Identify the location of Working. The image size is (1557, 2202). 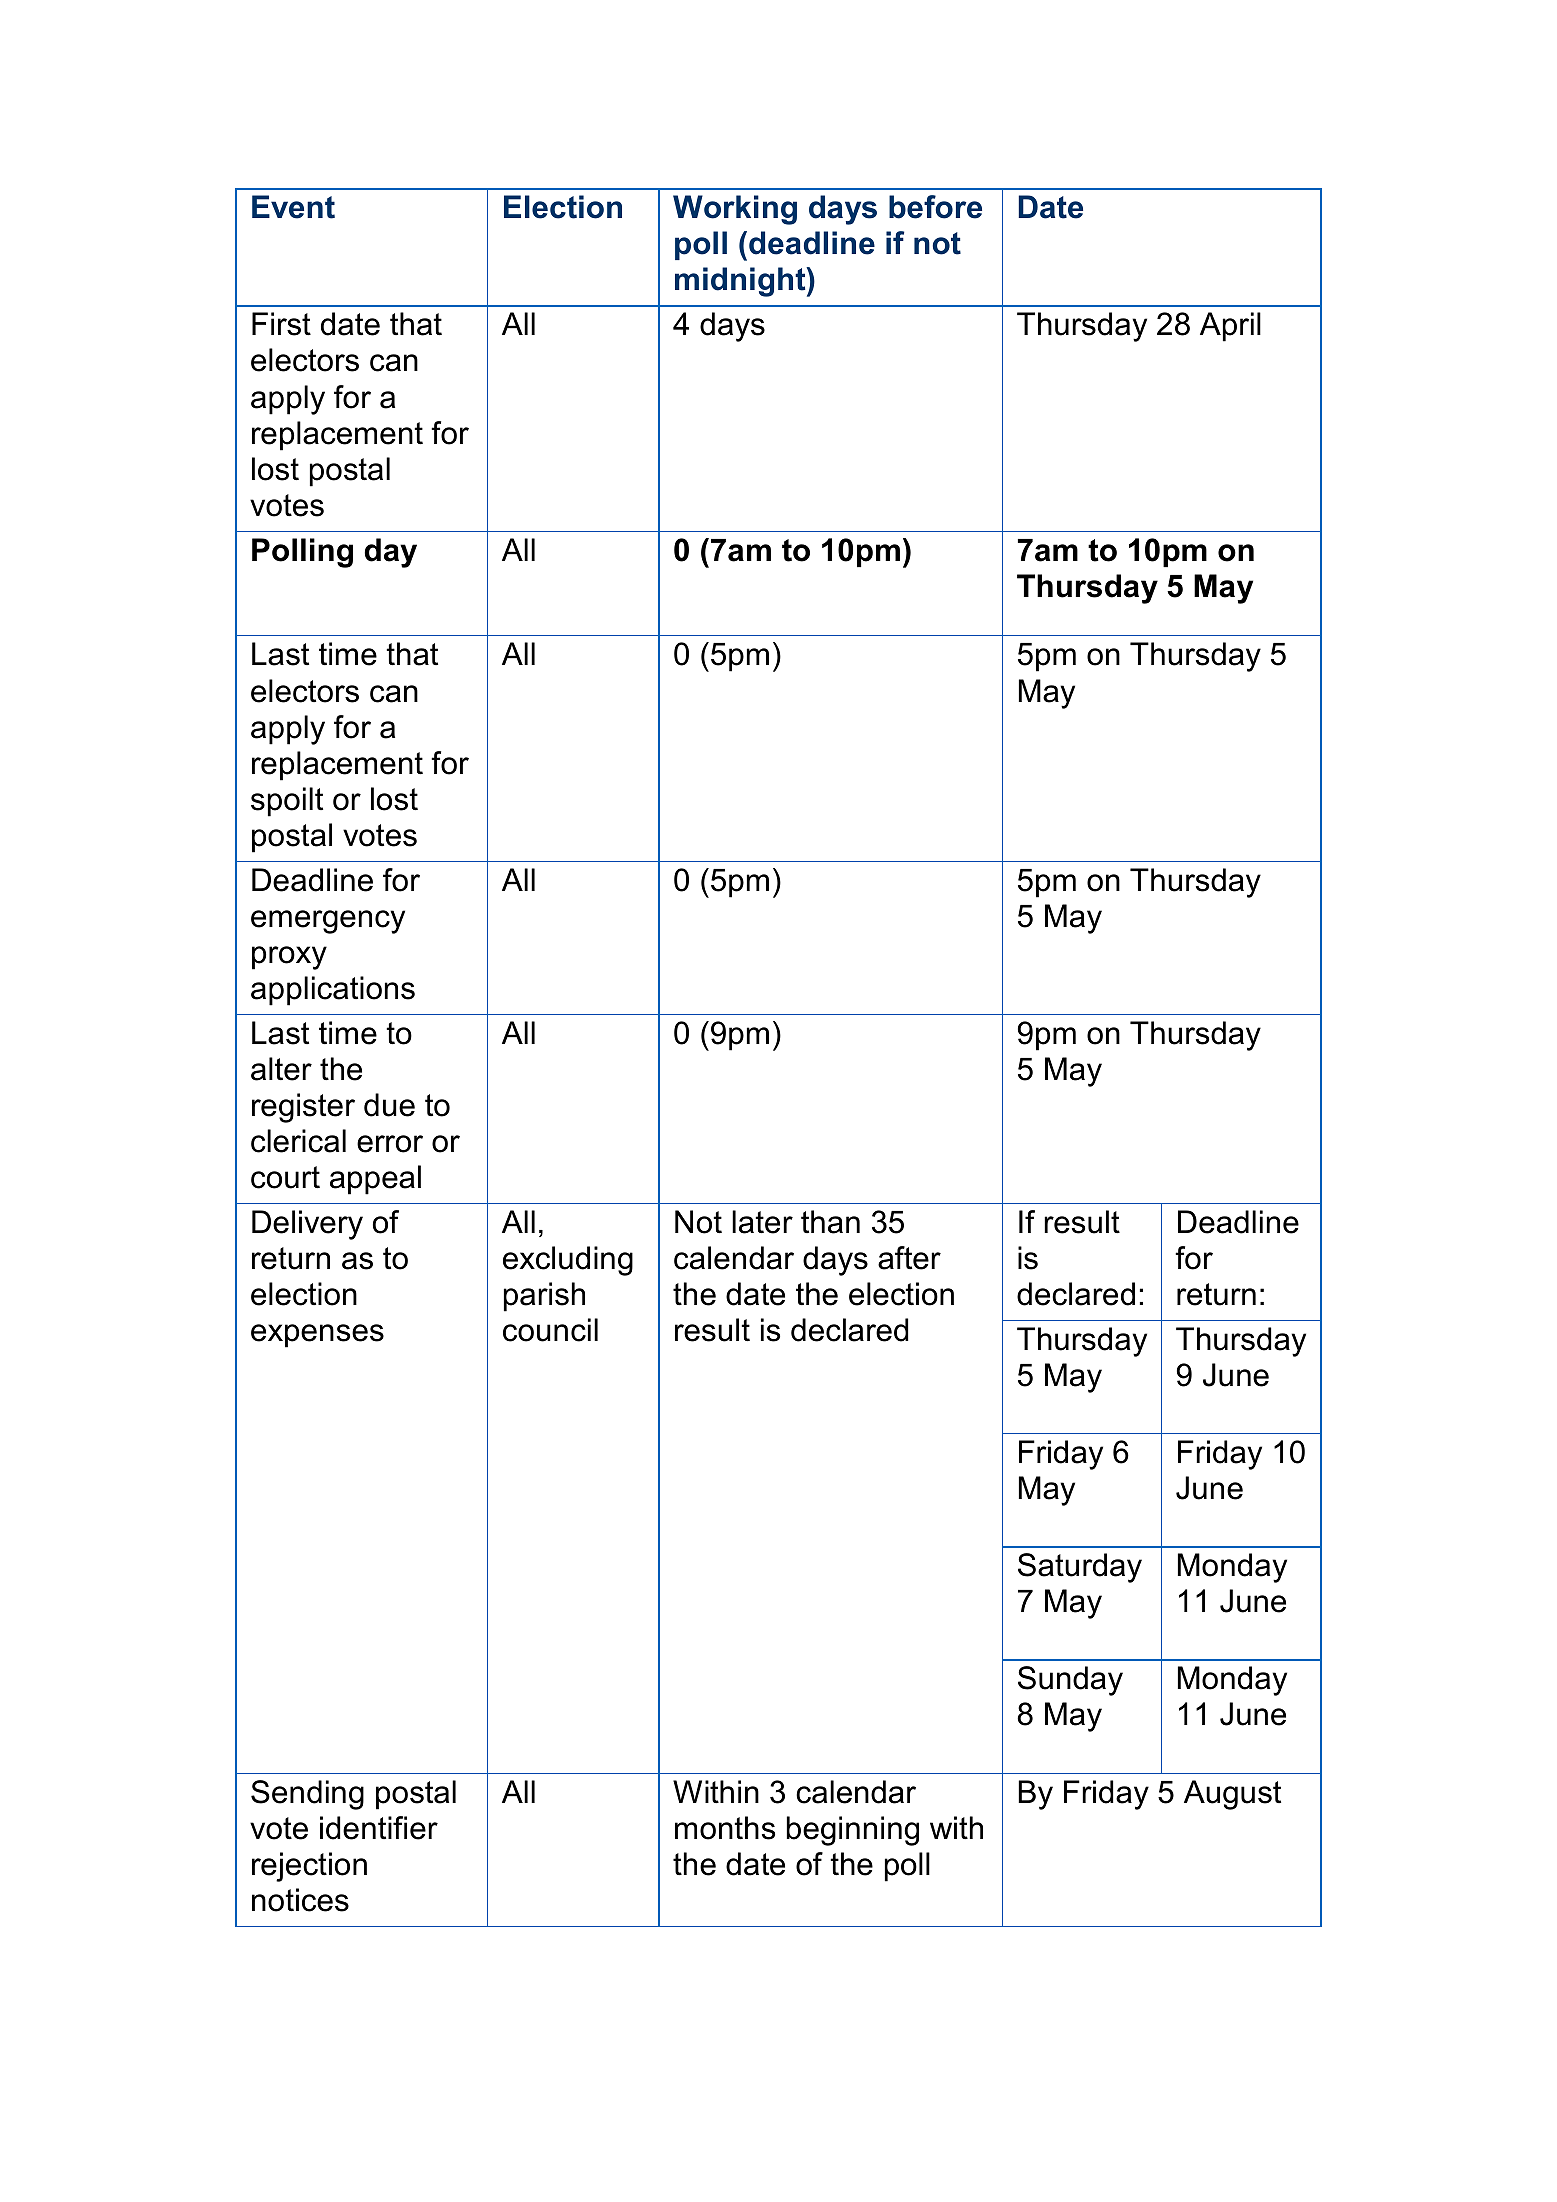
(735, 210).
